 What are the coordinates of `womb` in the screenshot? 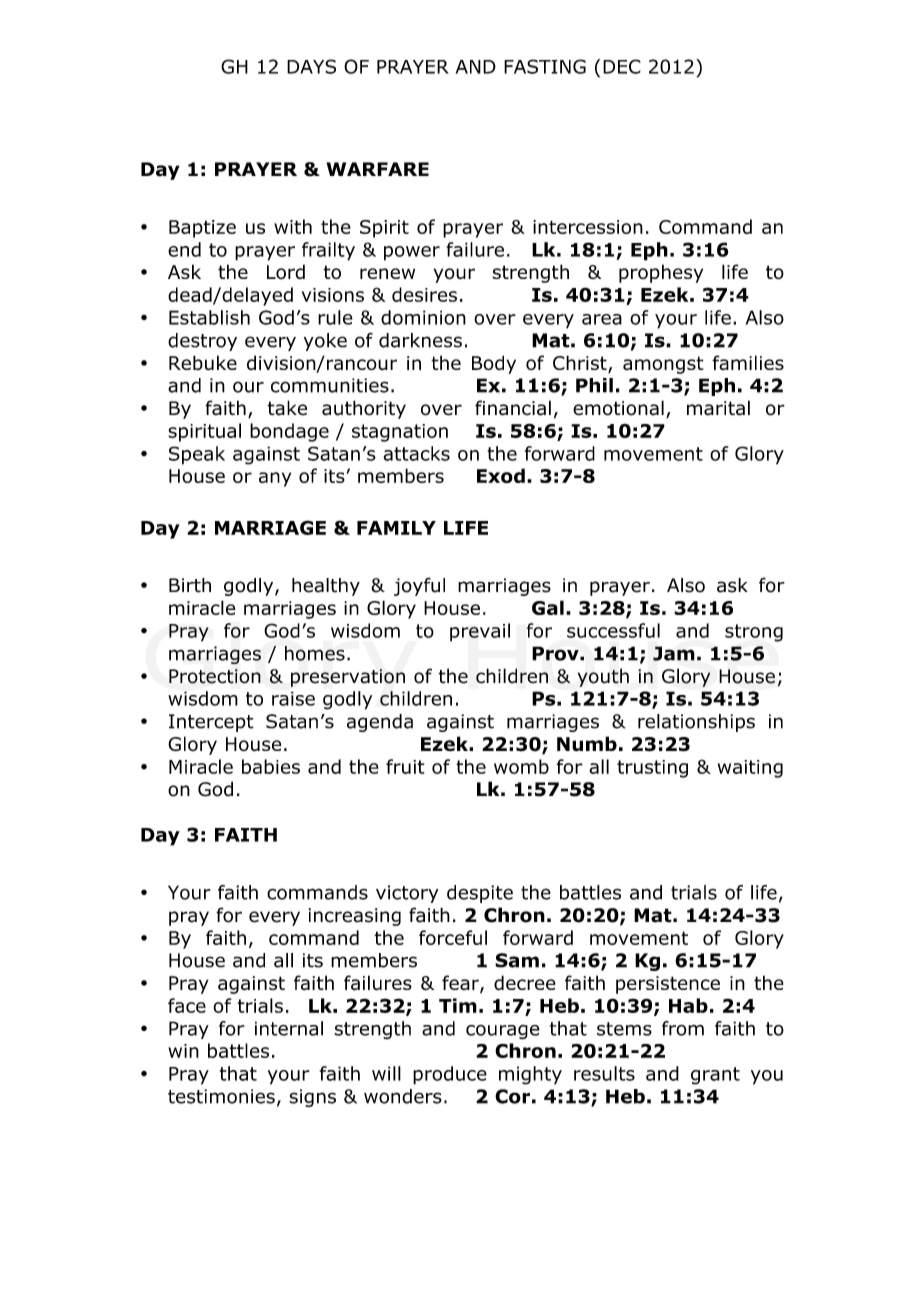 It's located at (521, 766).
